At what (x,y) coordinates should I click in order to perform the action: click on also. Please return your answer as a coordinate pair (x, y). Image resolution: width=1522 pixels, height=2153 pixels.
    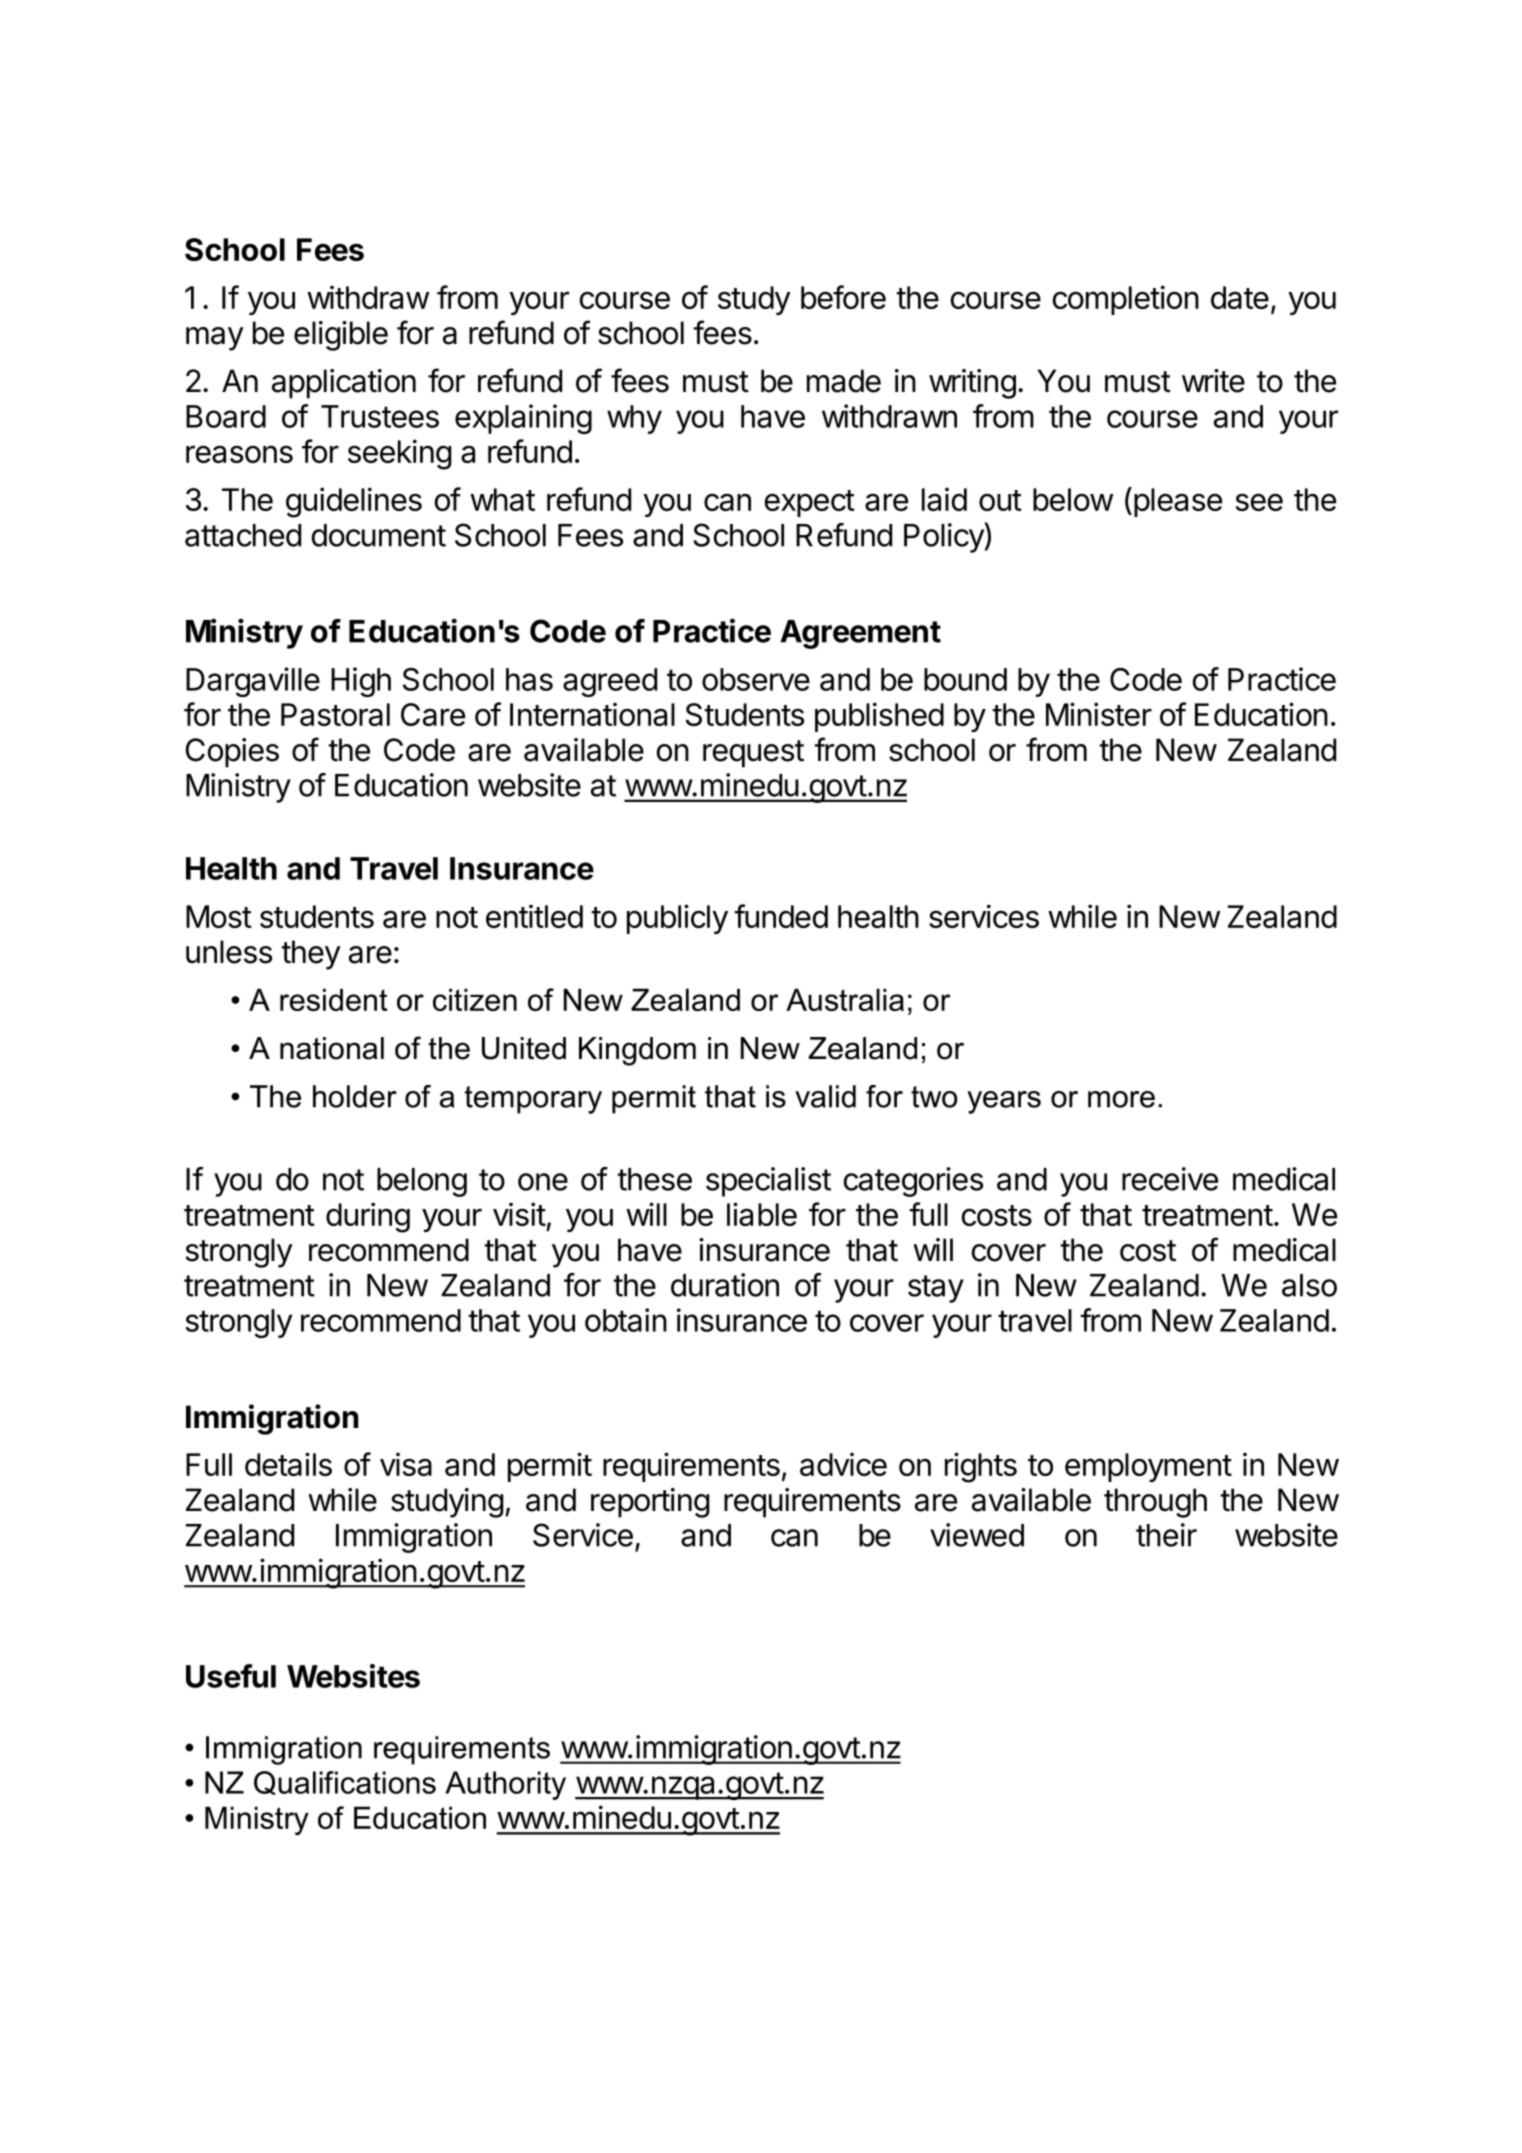
    Looking at the image, I should click on (1309, 1285).
